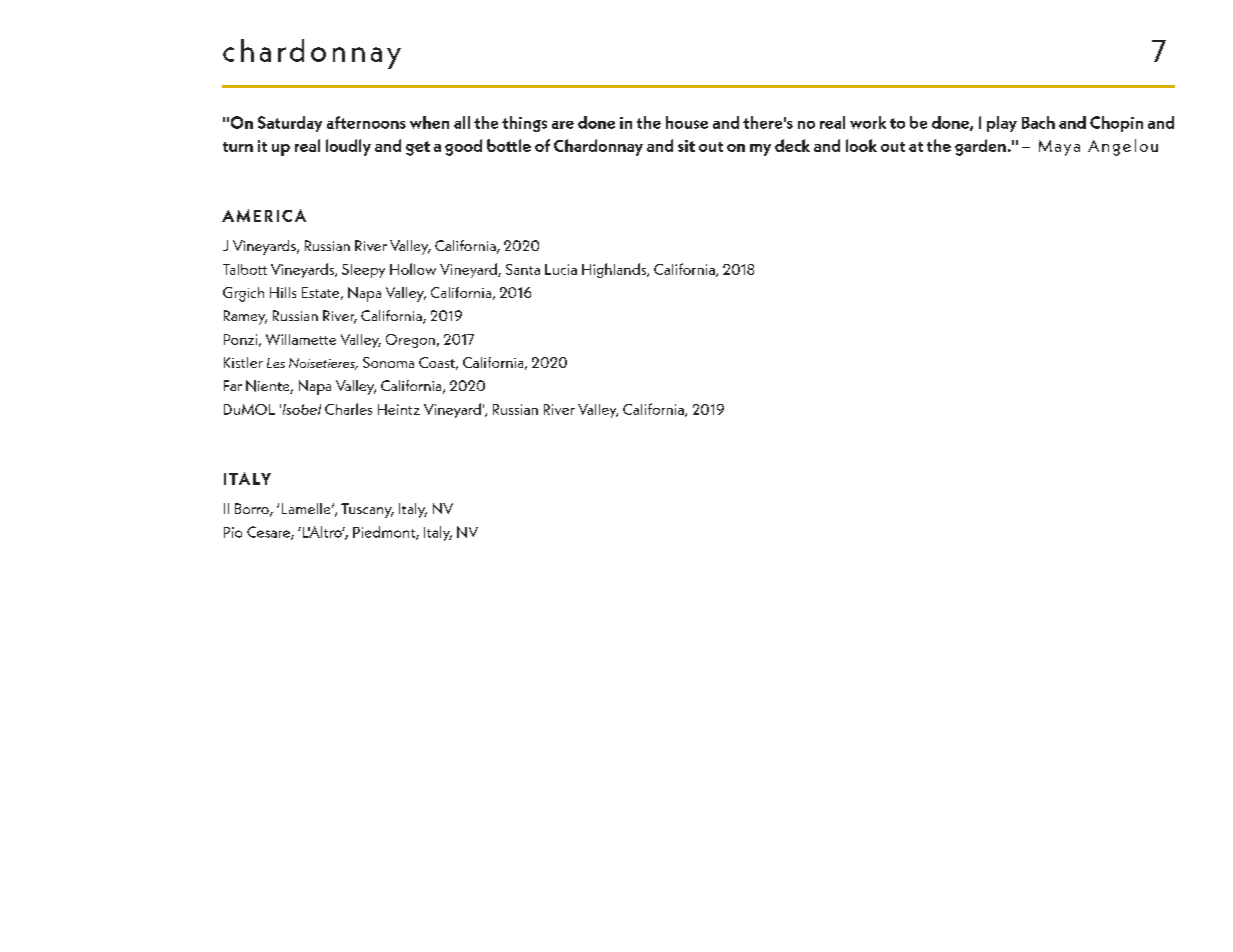  Describe the element at coordinates (385, 533) in the page. I see `Piedmont` at that location.
